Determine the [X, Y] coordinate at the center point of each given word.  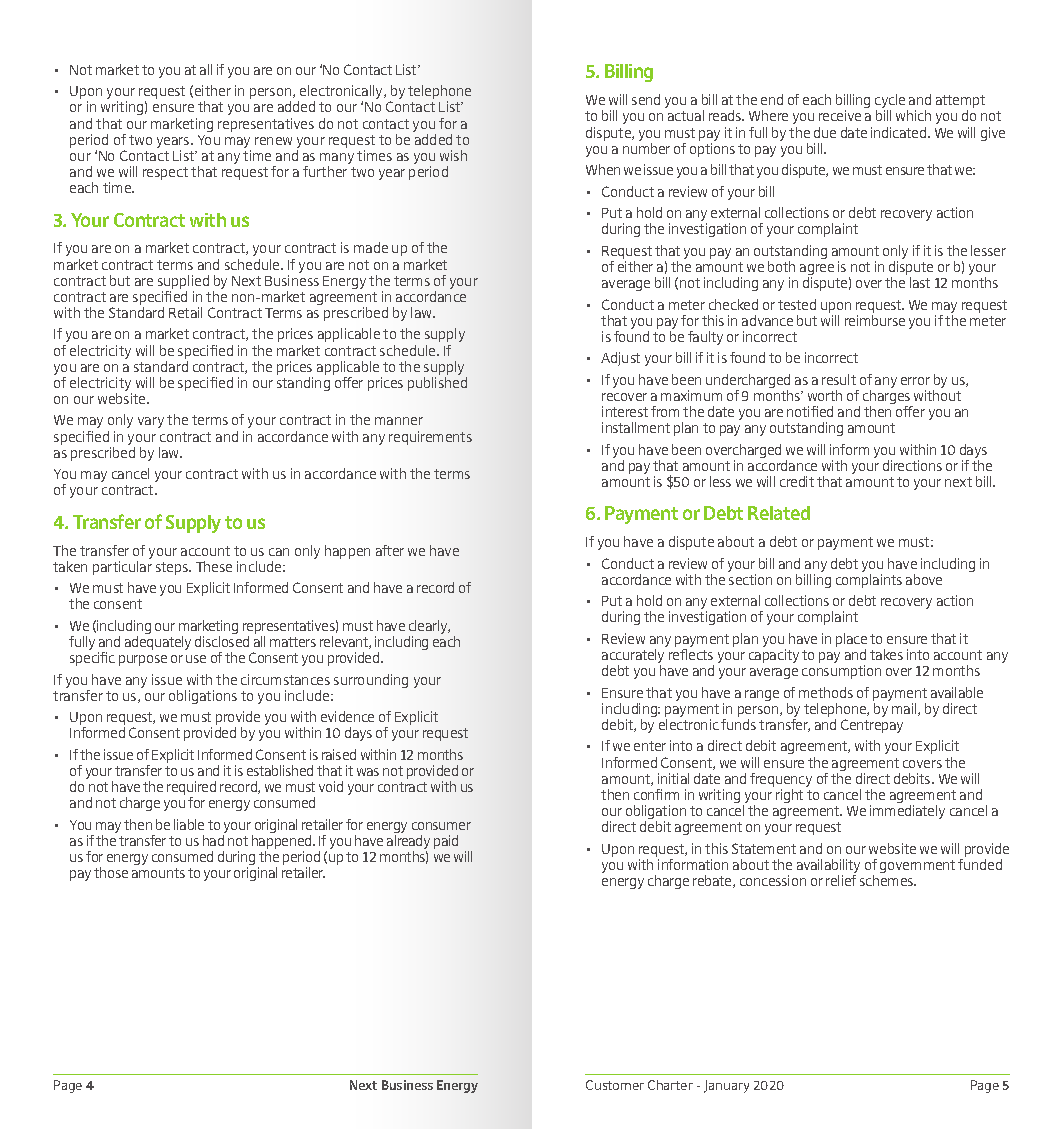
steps [173, 568]
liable [189, 824]
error [915, 381]
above [924, 579]
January [726, 1086]
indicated [900, 132]
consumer [441, 826]
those [111, 872]
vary [151, 422]
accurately [633, 657]
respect [165, 173]
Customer [615, 1085]
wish [453, 155]
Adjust [620, 359]
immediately [907, 812]
